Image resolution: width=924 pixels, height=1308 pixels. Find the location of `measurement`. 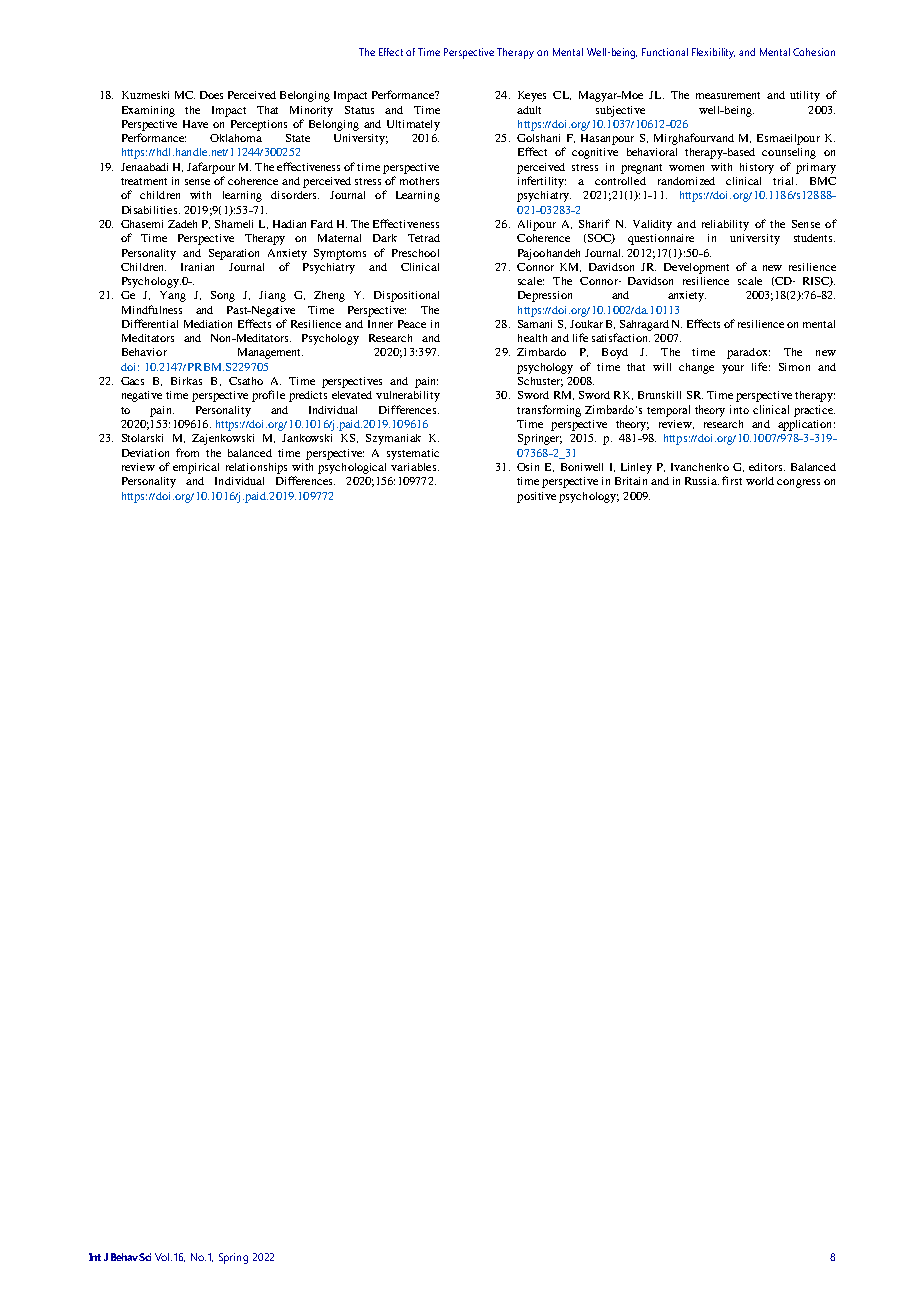

measurement is located at coordinates (728, 95).
